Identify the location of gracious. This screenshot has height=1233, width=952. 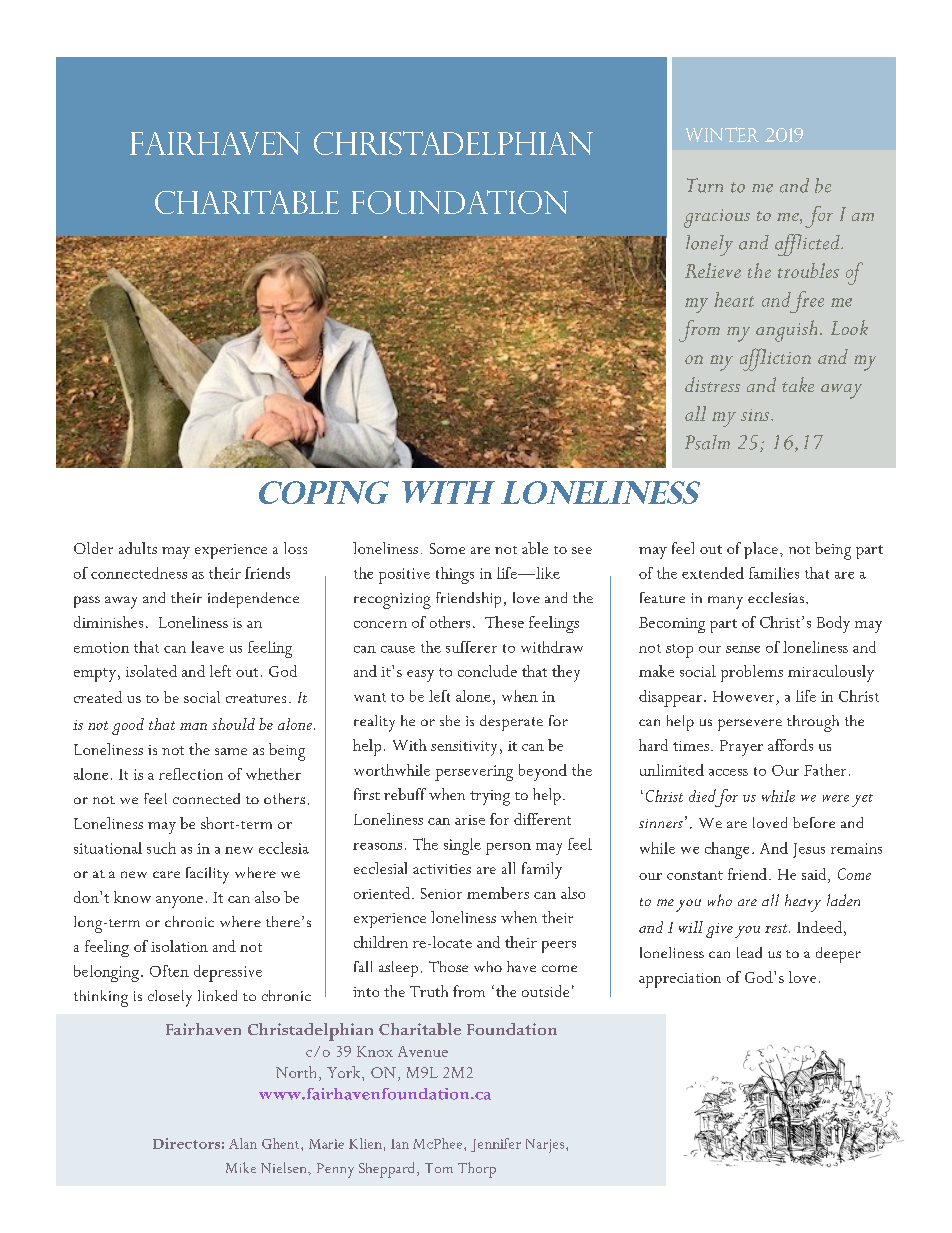
(717, 218).
